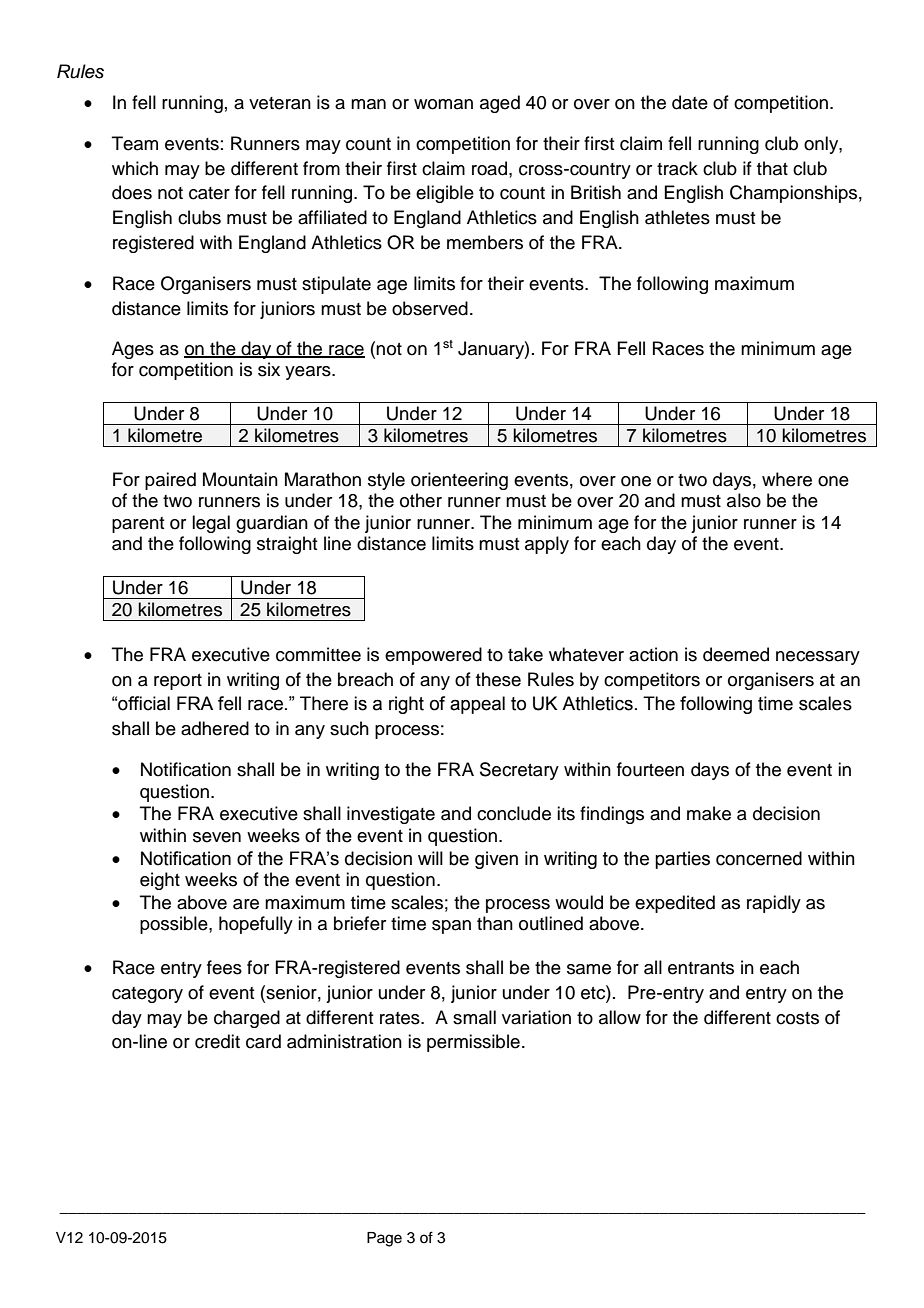 The height and width of the screenshot is (1308, 924). I want to click on entrants, so click(701, 968).
